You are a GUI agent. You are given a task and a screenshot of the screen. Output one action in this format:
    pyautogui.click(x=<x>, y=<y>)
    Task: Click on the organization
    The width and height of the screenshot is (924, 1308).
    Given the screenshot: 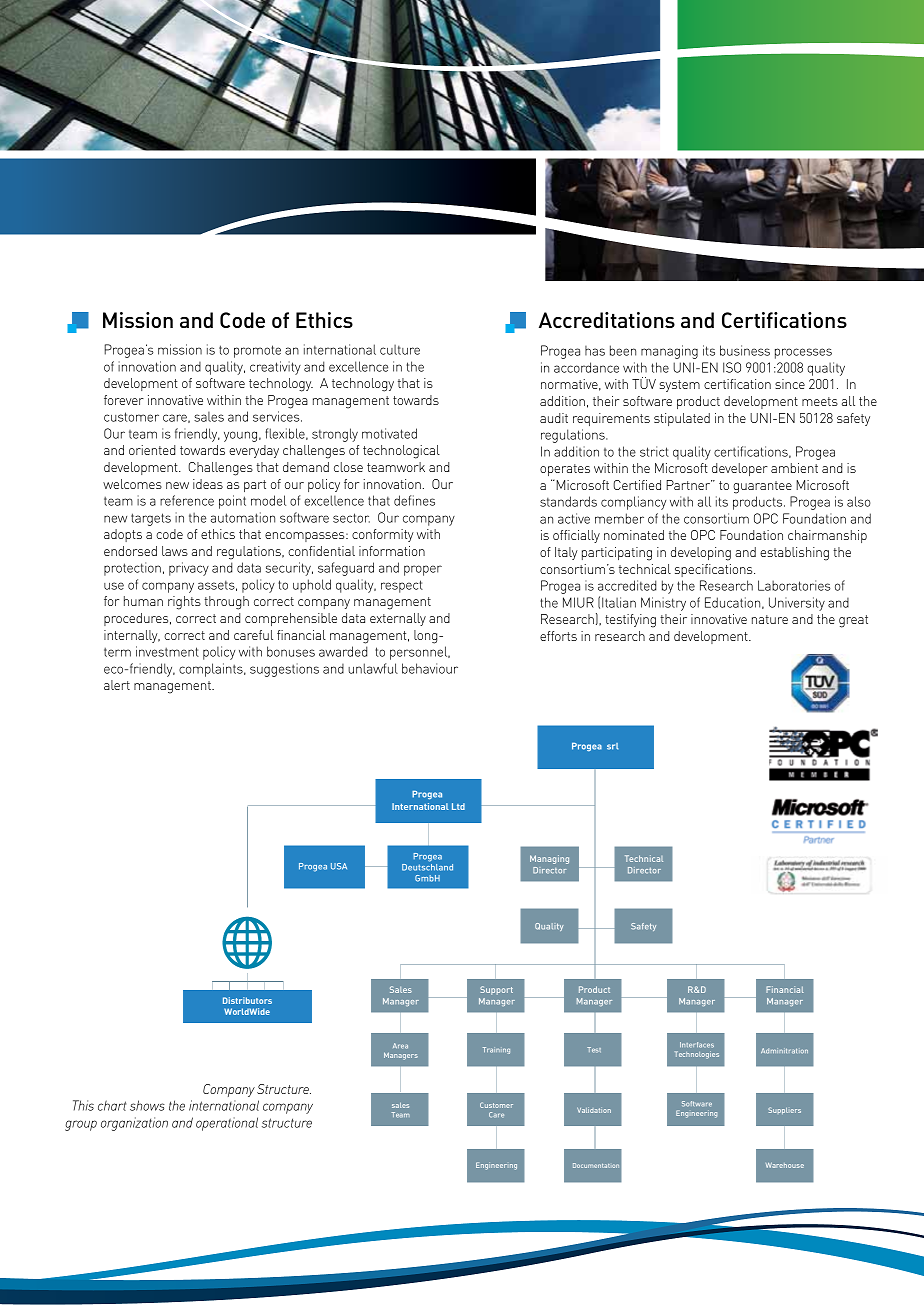 What is the action you would take?
    pyautogui.click(x=134, y=1124)
